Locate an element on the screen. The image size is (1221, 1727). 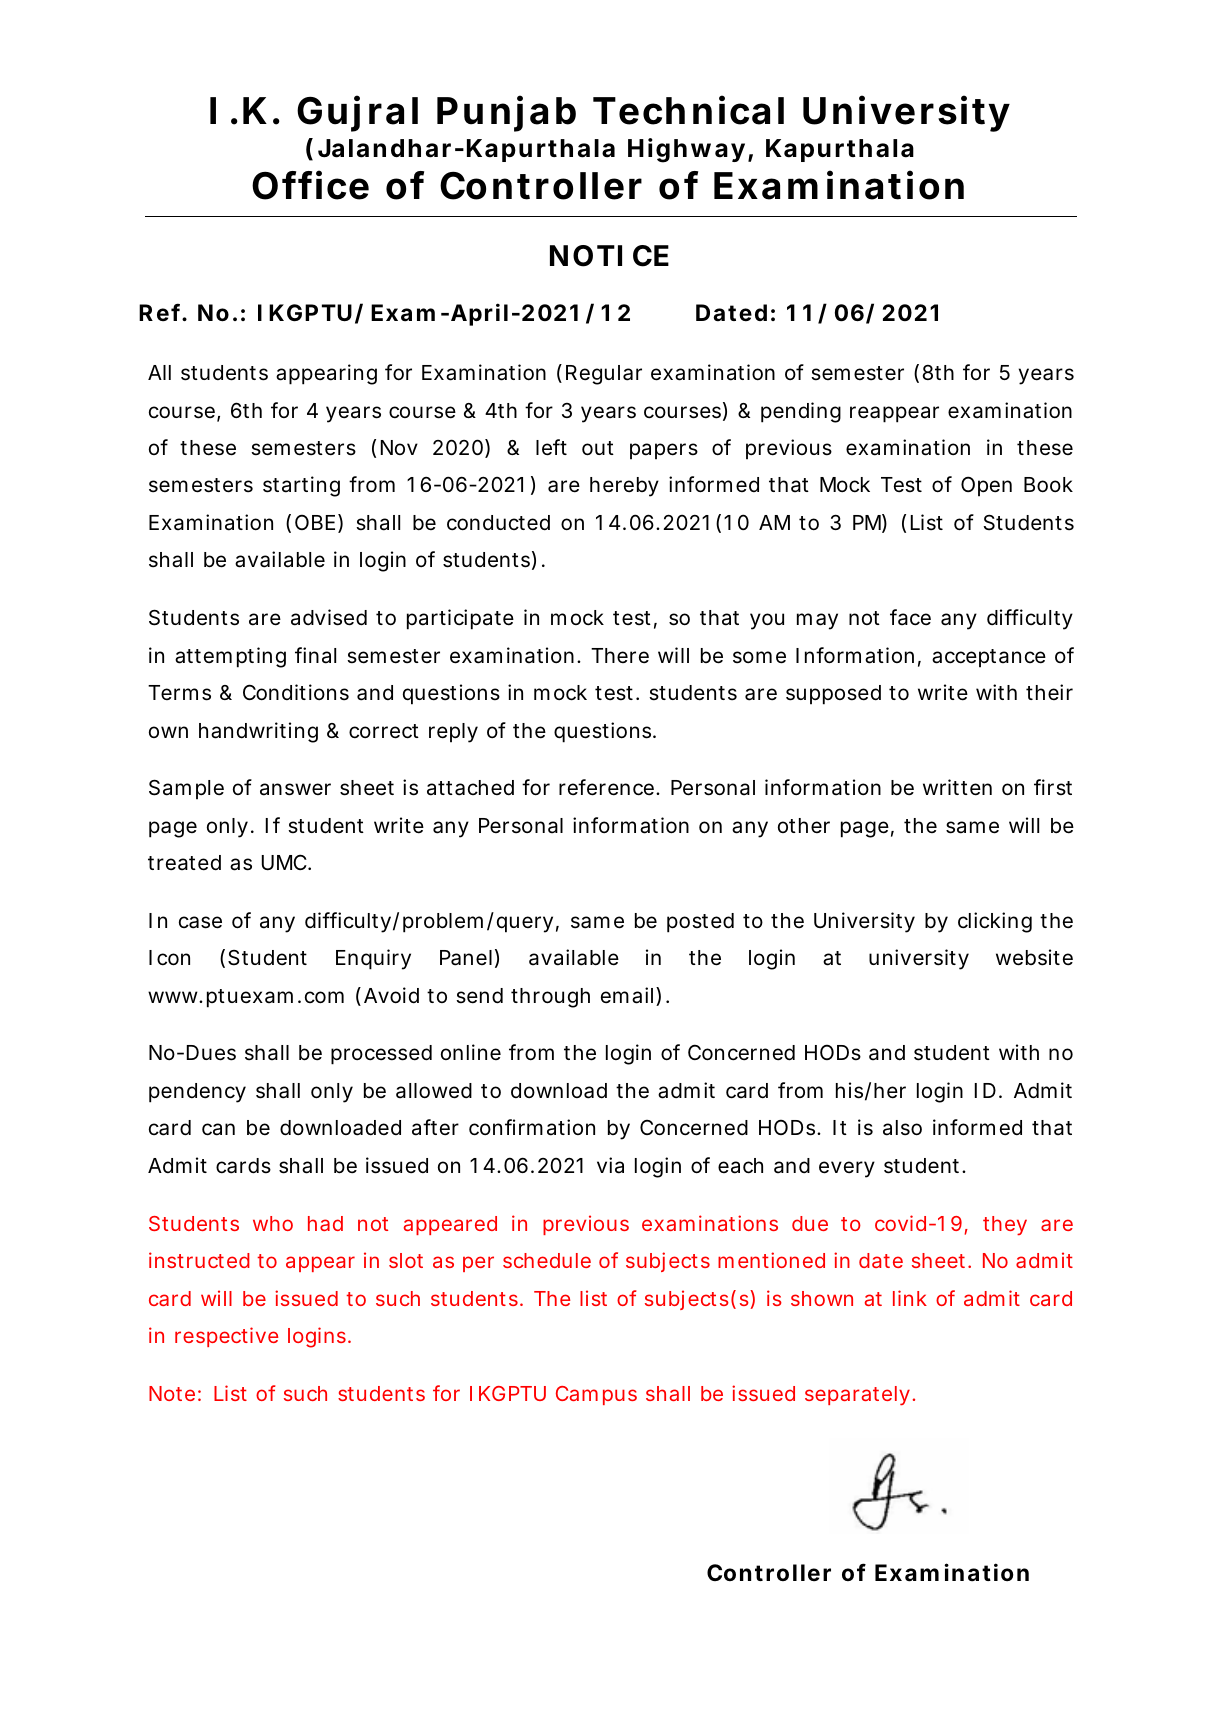
after is located at coordinates (435, 1127).
